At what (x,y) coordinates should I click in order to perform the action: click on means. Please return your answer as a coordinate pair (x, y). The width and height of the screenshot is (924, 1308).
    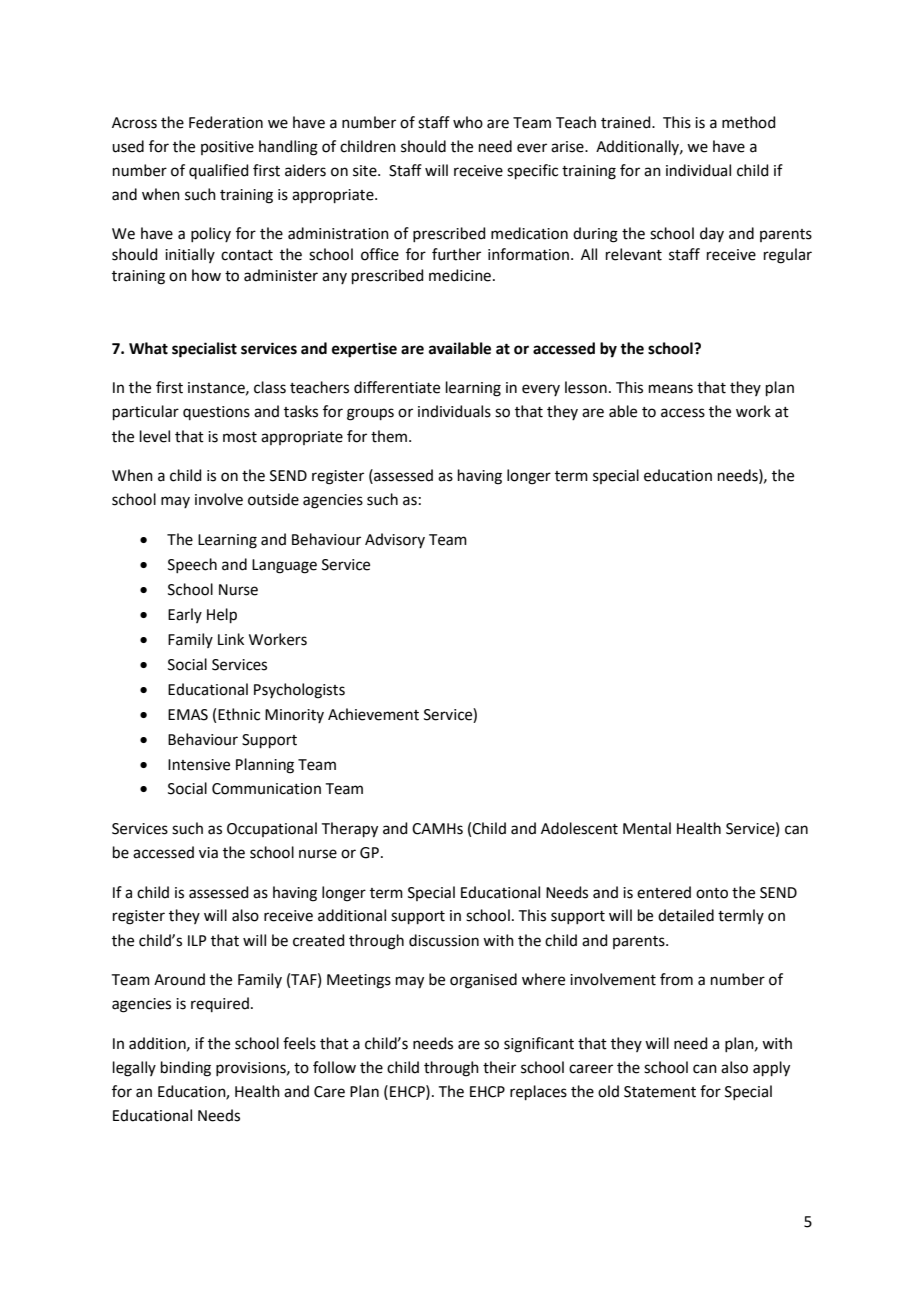
    Looking at the image, I should click on (671, 389).
